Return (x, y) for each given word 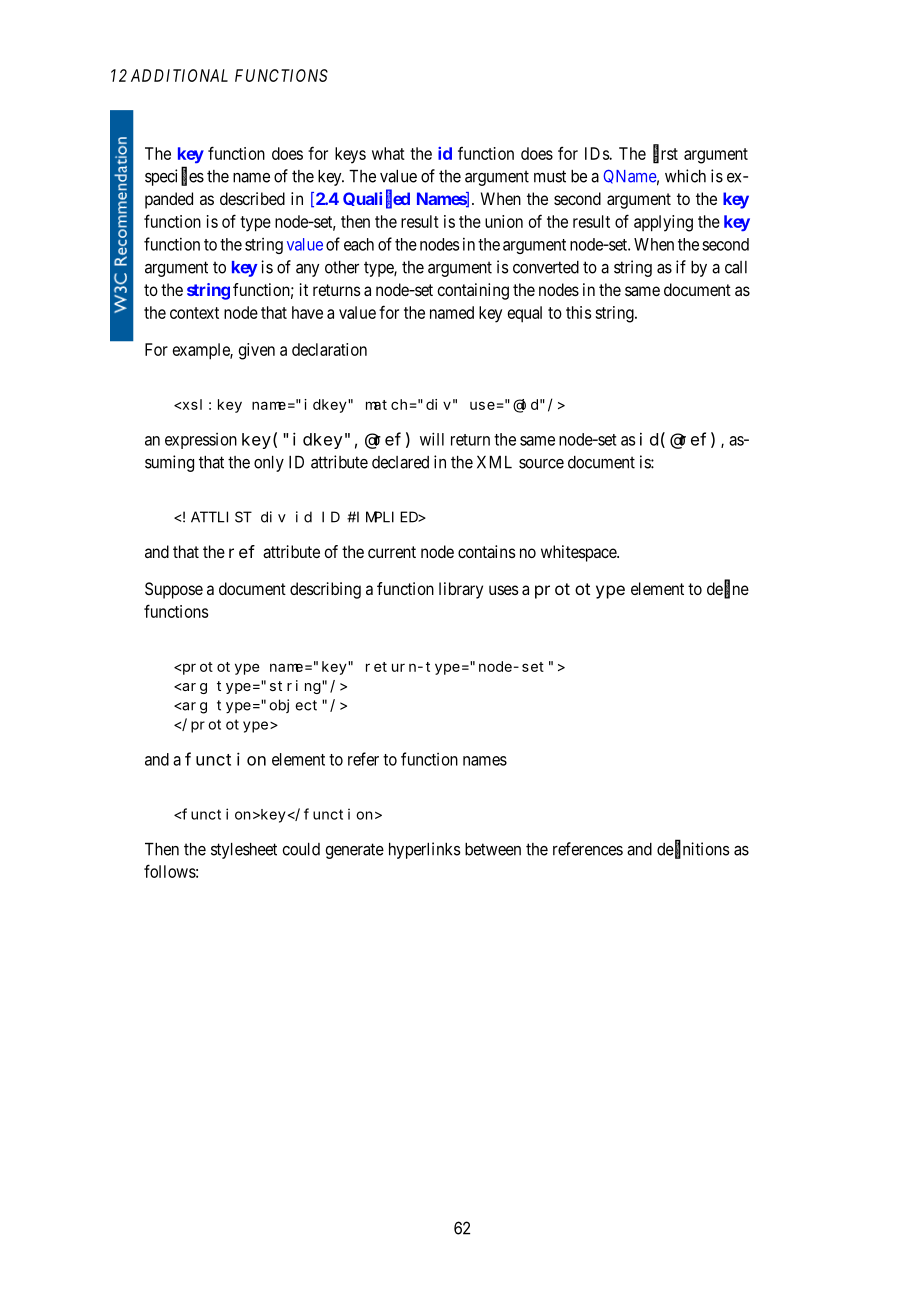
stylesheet (244, 851)
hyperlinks (425, 850)
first (665, 153)
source (541, 464)
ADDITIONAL (179, 75)
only (269, 464)
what (388, 153)
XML (494, 462)
